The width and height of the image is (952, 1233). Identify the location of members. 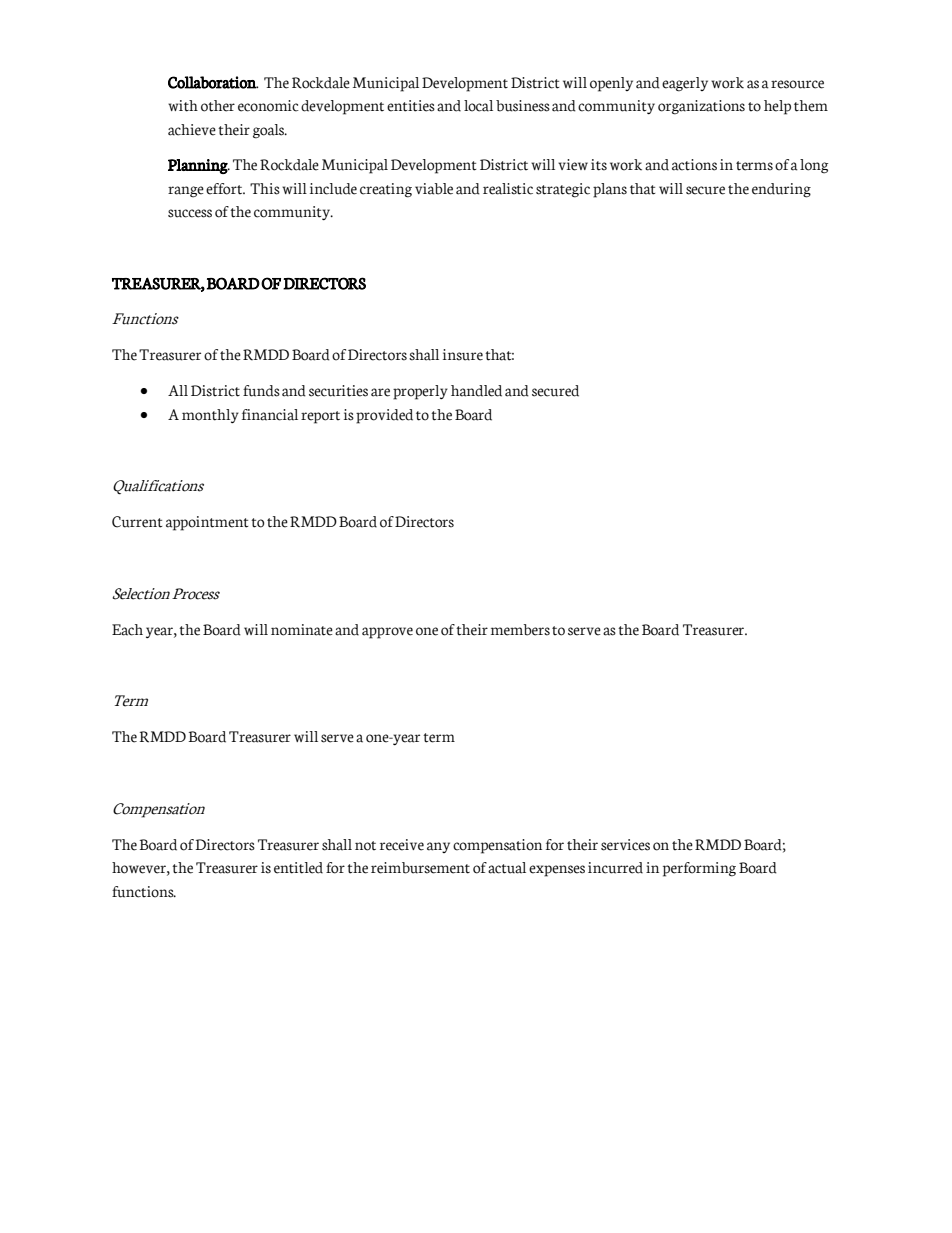
(520, 630).
